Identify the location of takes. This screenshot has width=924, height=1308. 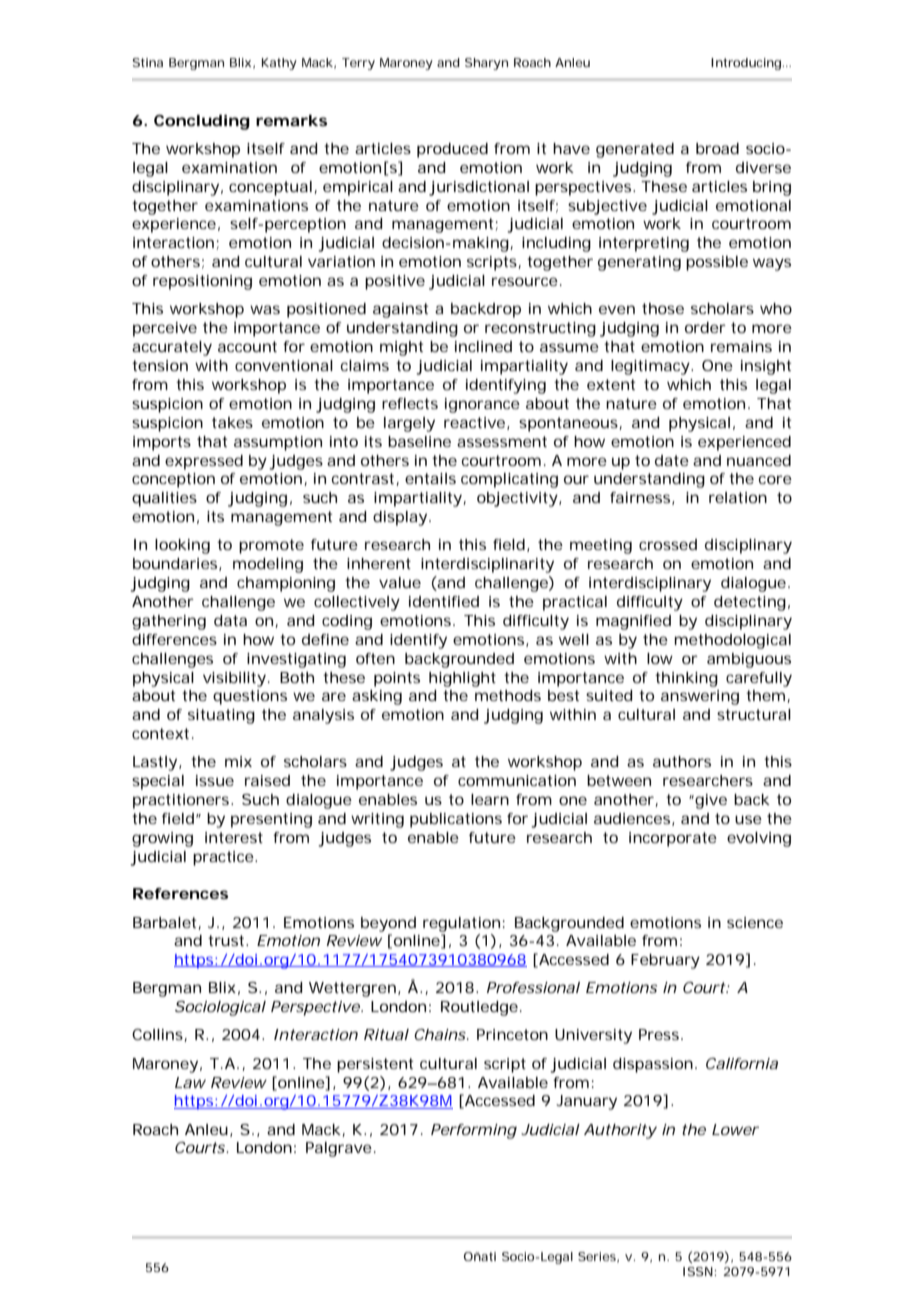
(232, 422).
